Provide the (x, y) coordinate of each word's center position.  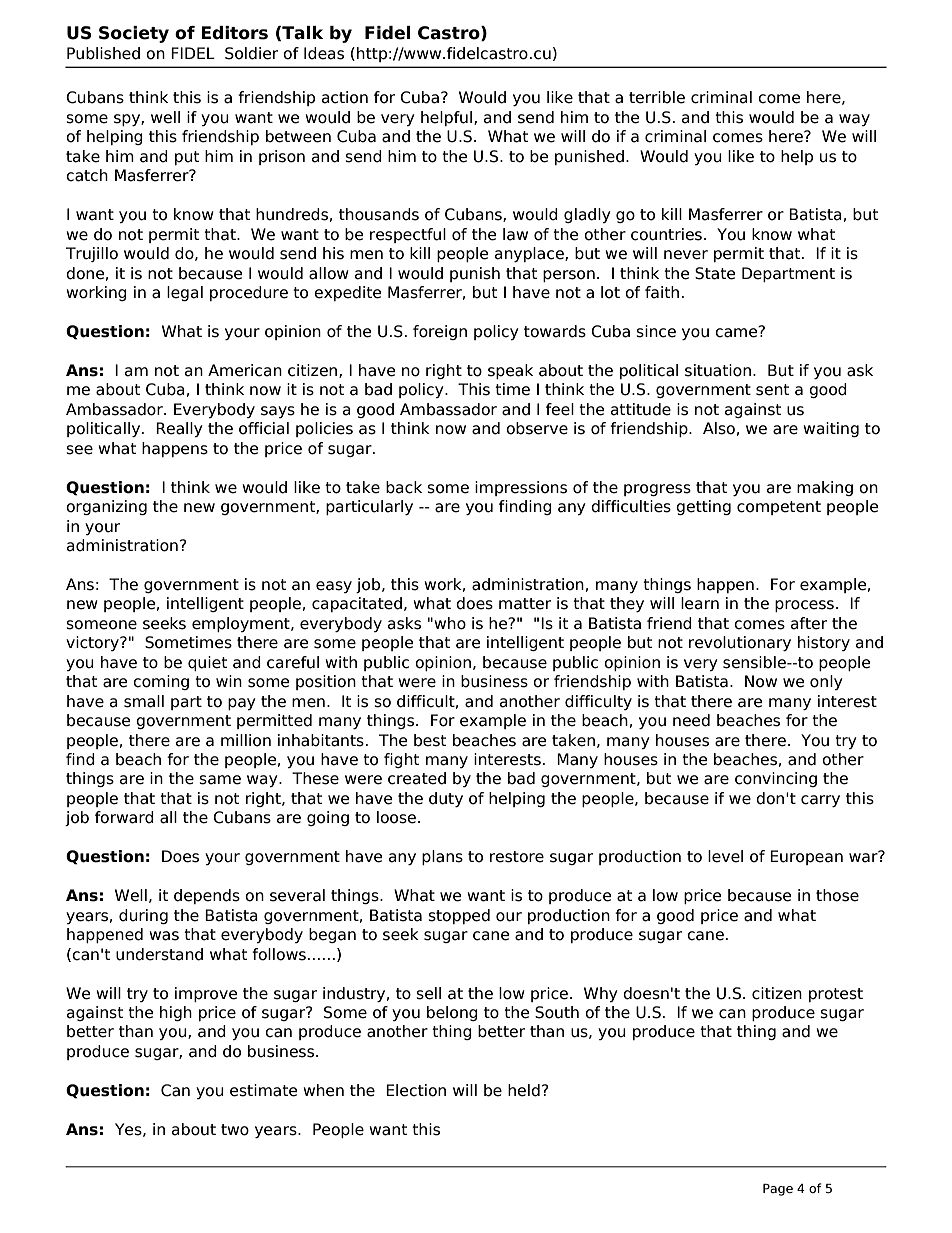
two (235, 1130)
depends (207, 896)
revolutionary (740, 643)
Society (134, 34)
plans (442, 857)
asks (404, 623)
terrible (657, 97)
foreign (440, 332)
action (345, 97)
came (737, 332)
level (725, 856)
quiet (208, 663)
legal (185, 293)
